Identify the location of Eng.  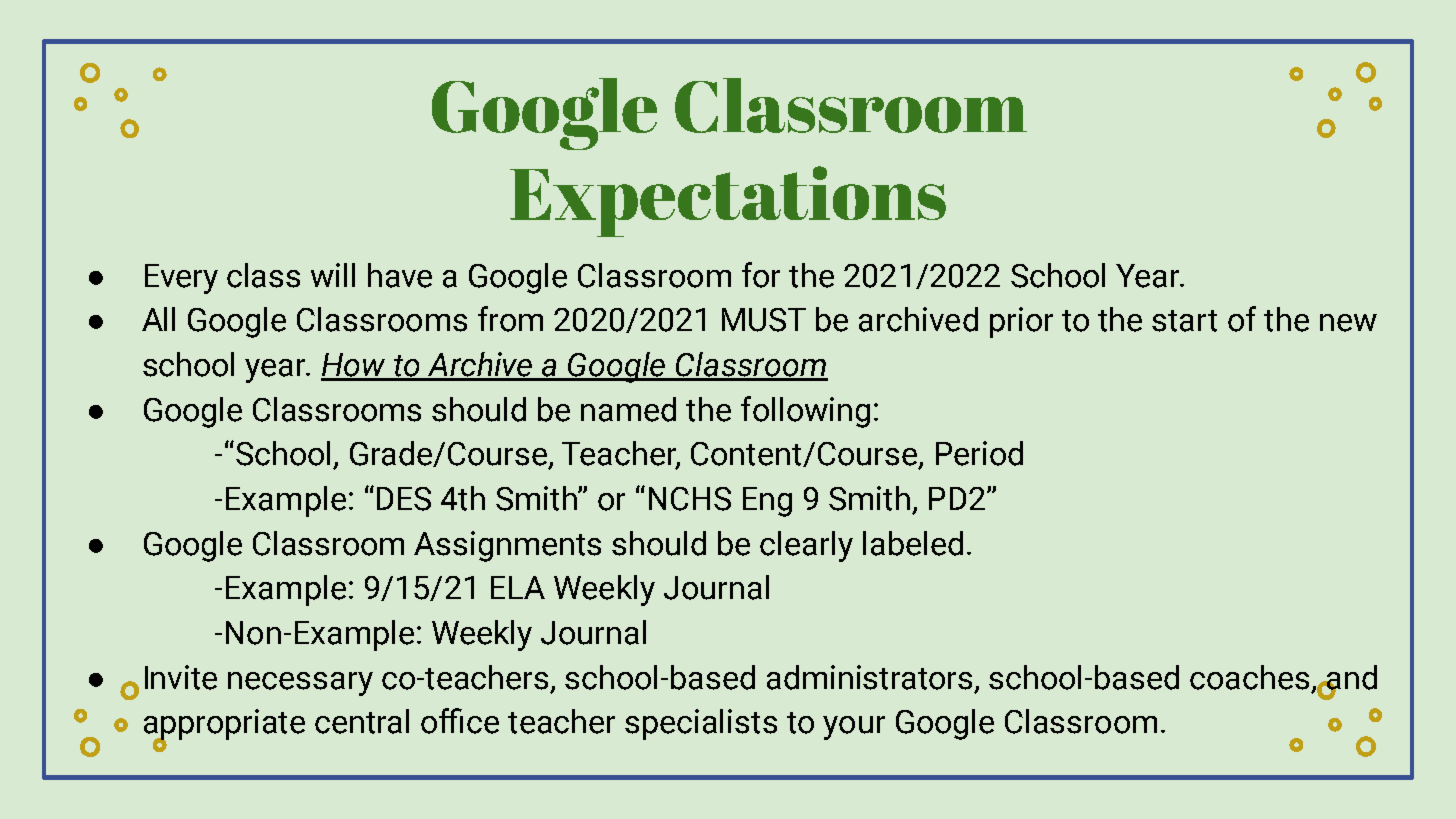
(767, 502).
